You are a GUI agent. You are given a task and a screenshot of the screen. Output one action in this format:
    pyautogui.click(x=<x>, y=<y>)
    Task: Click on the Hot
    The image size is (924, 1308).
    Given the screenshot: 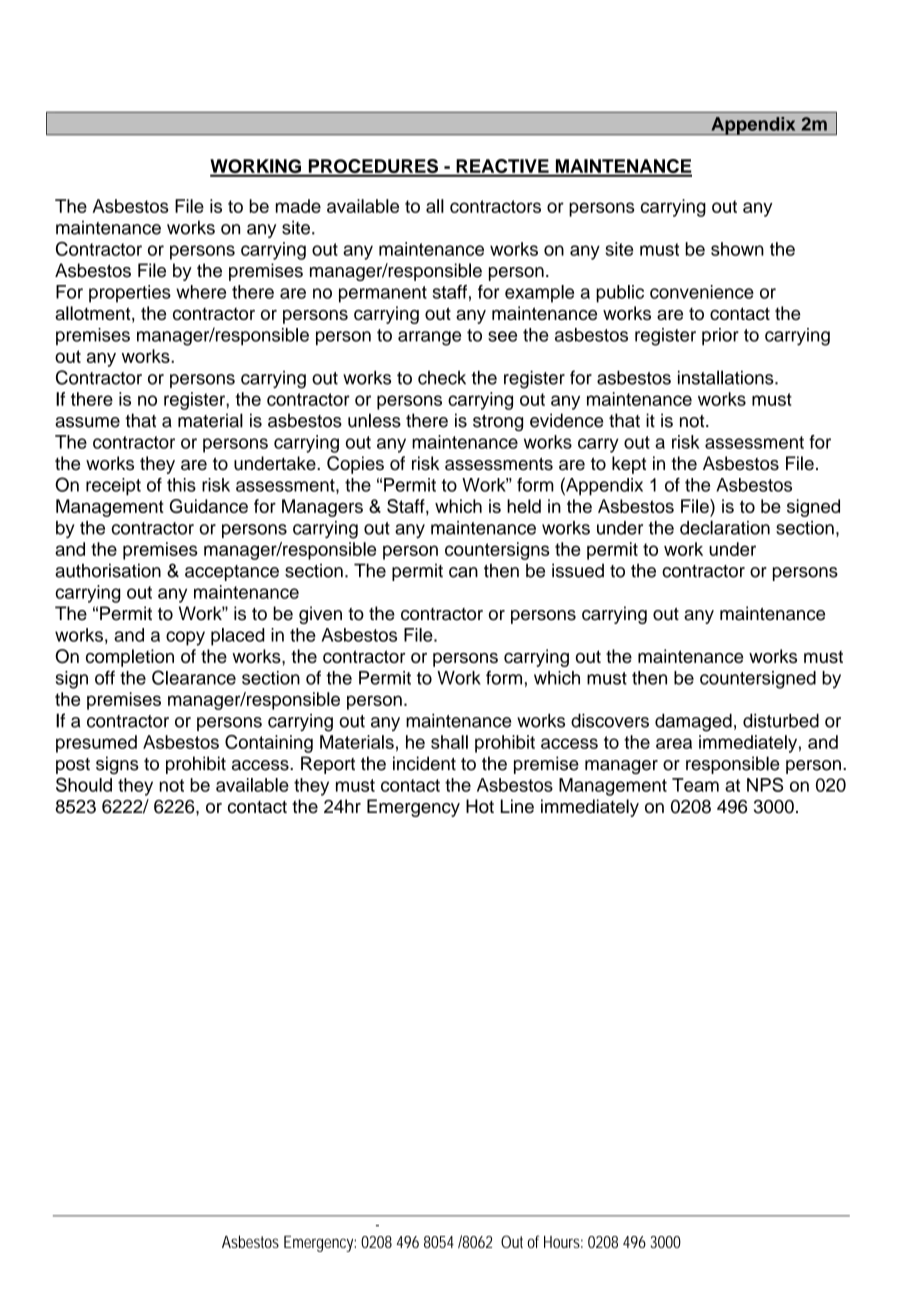 What is the action you would take?
    pyautogui.click(x=480, y=806)
